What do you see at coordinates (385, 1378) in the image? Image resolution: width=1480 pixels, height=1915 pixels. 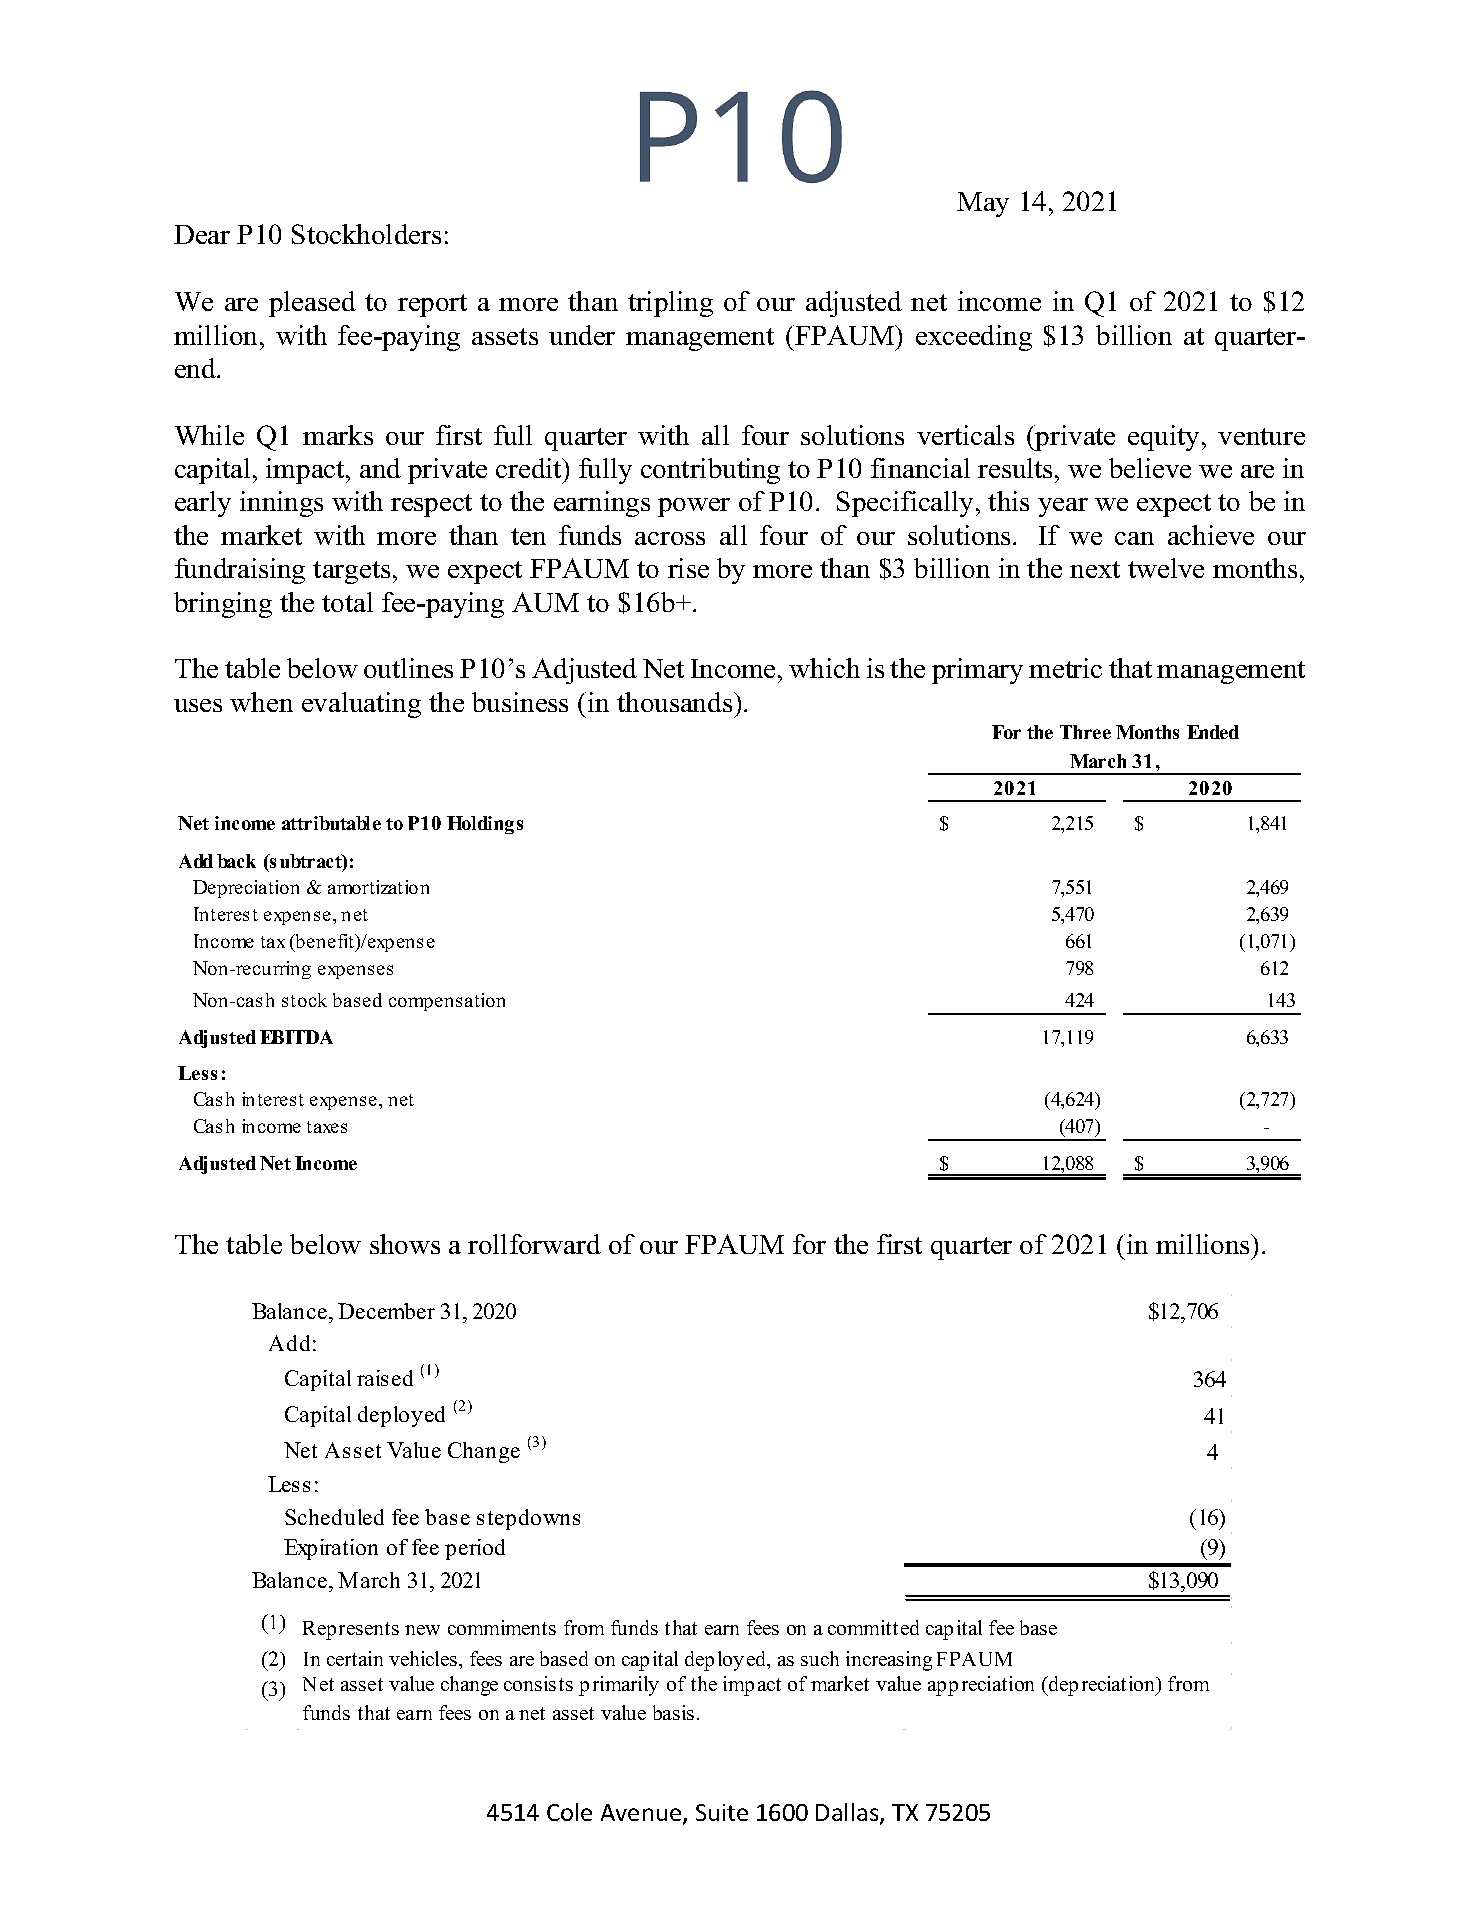 I see `raised` at bounding box center [385, 1378].
